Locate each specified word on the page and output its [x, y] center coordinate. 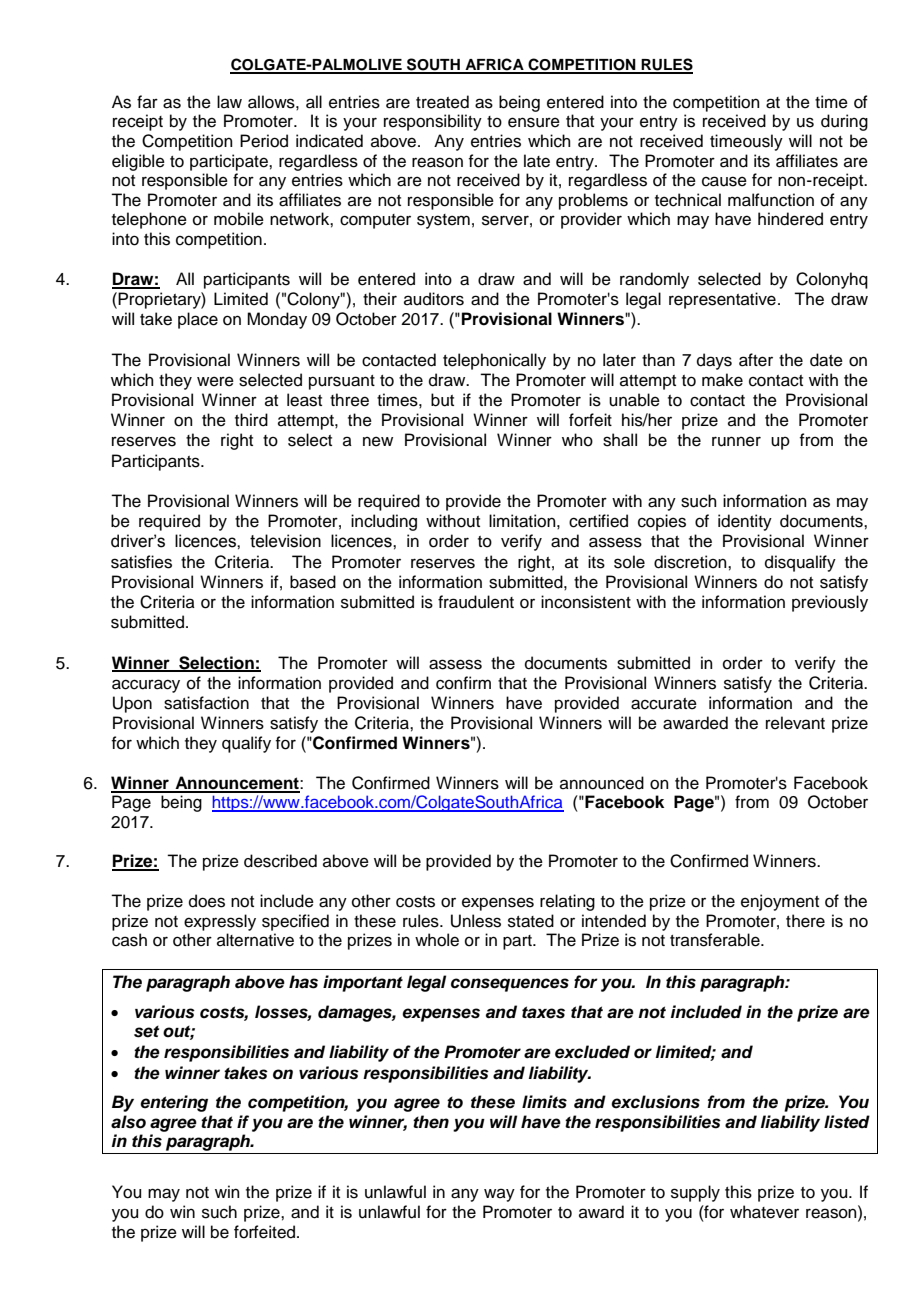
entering [174, 1103]
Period [264, 141]
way [499, 1195]
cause [724, 181]
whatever [764, 1212]
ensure [534, 122]
